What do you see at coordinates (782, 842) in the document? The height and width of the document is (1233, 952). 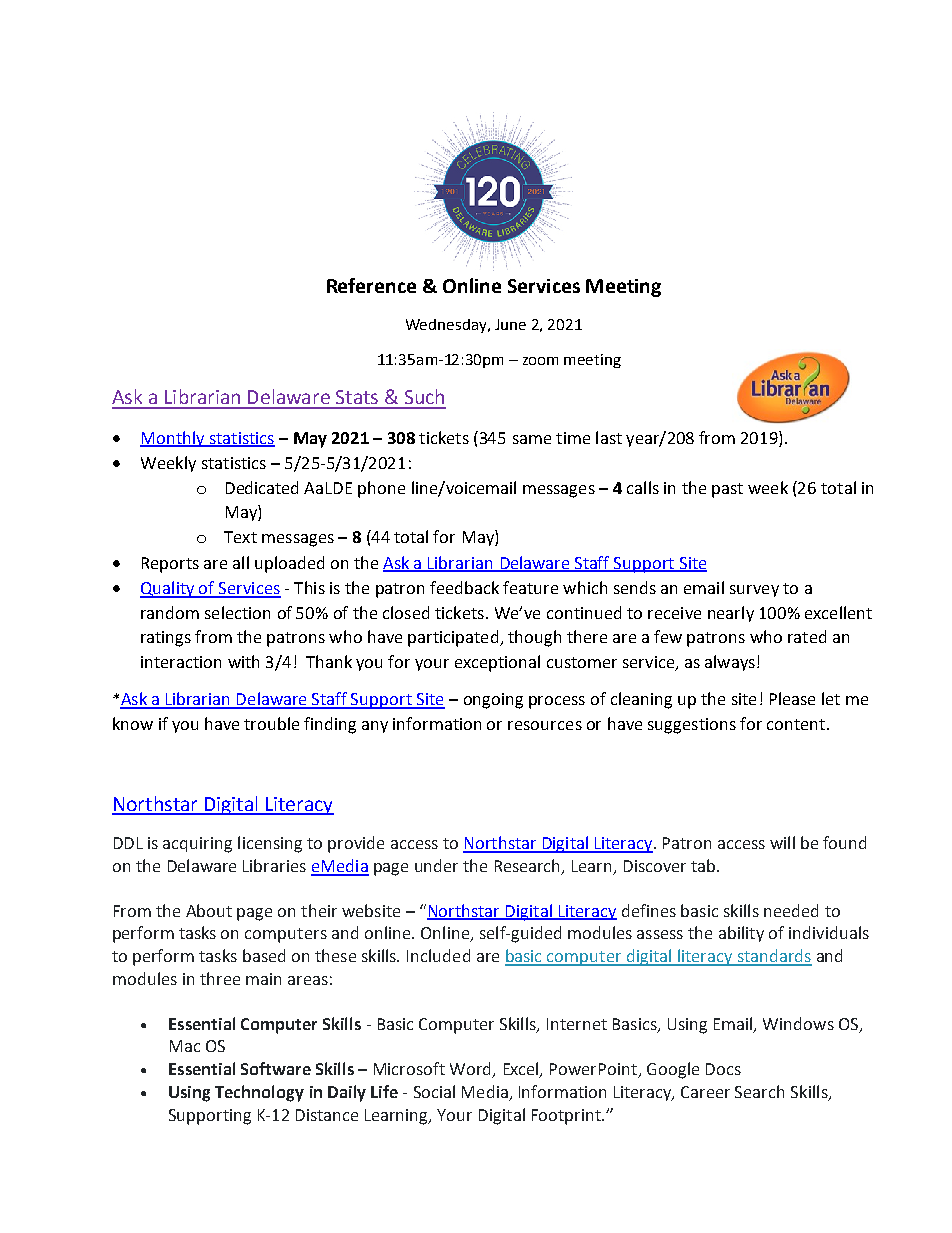 I see `will` at bounding box center [782, 842].
